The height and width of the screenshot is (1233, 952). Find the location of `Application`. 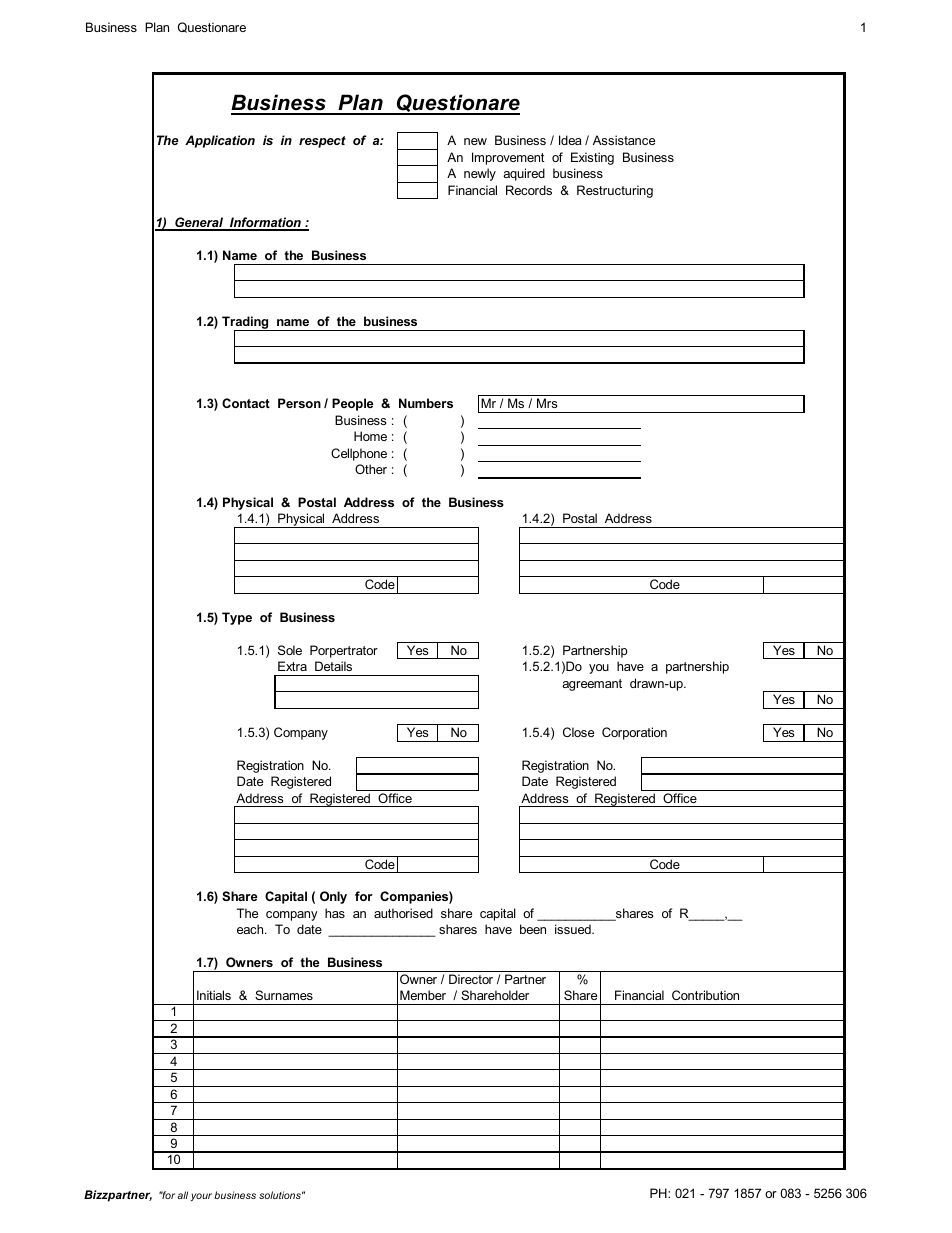

Application is located at coordinates (220, 141).
